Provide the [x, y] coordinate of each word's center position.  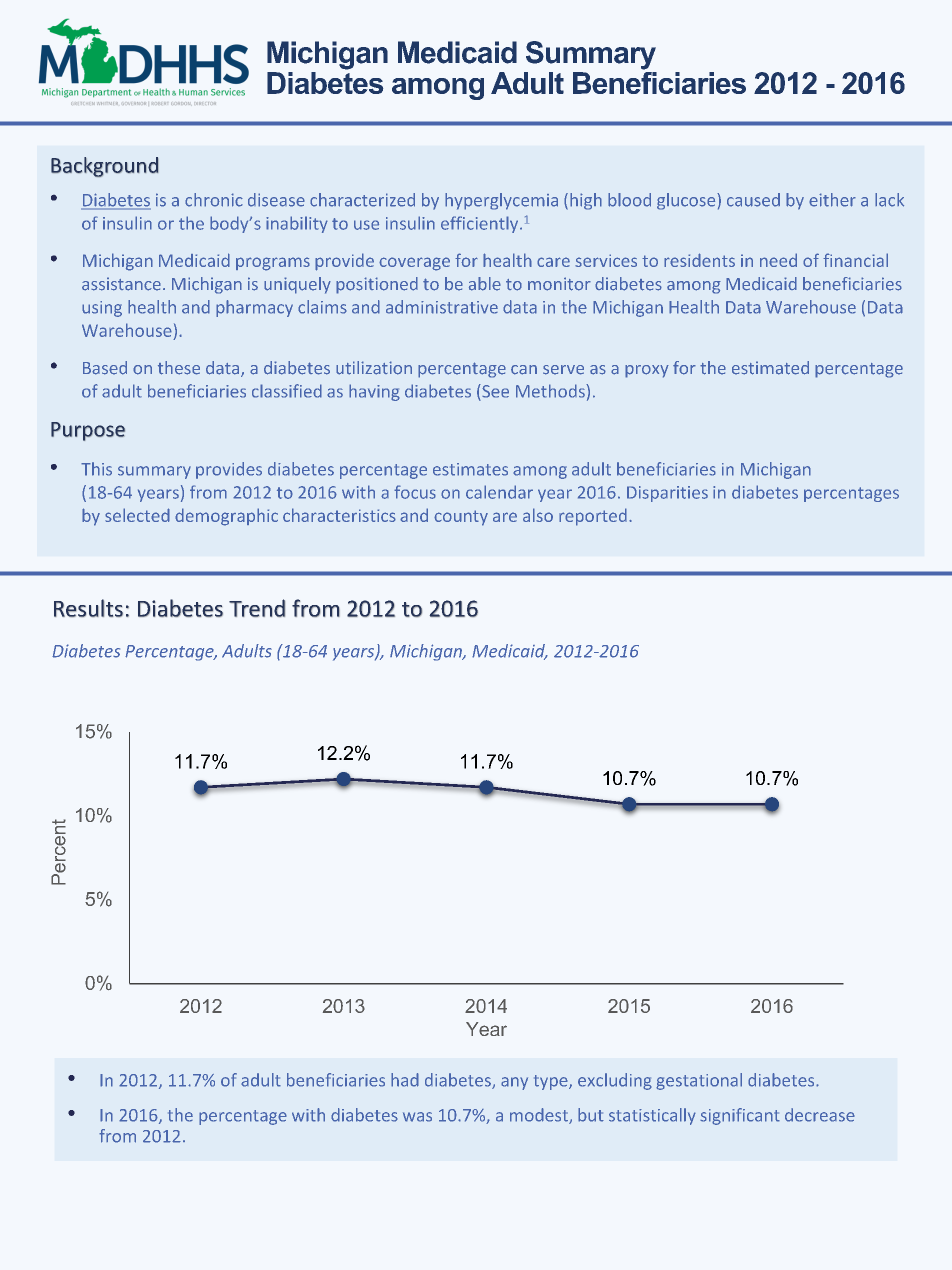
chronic [214, 200]
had [405, 1080]
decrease [820, 1115]
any [514, 1083]
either [832, 200]
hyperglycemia [501, 201]
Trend [257, 608]
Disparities [667, 494]
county [461, 518]
